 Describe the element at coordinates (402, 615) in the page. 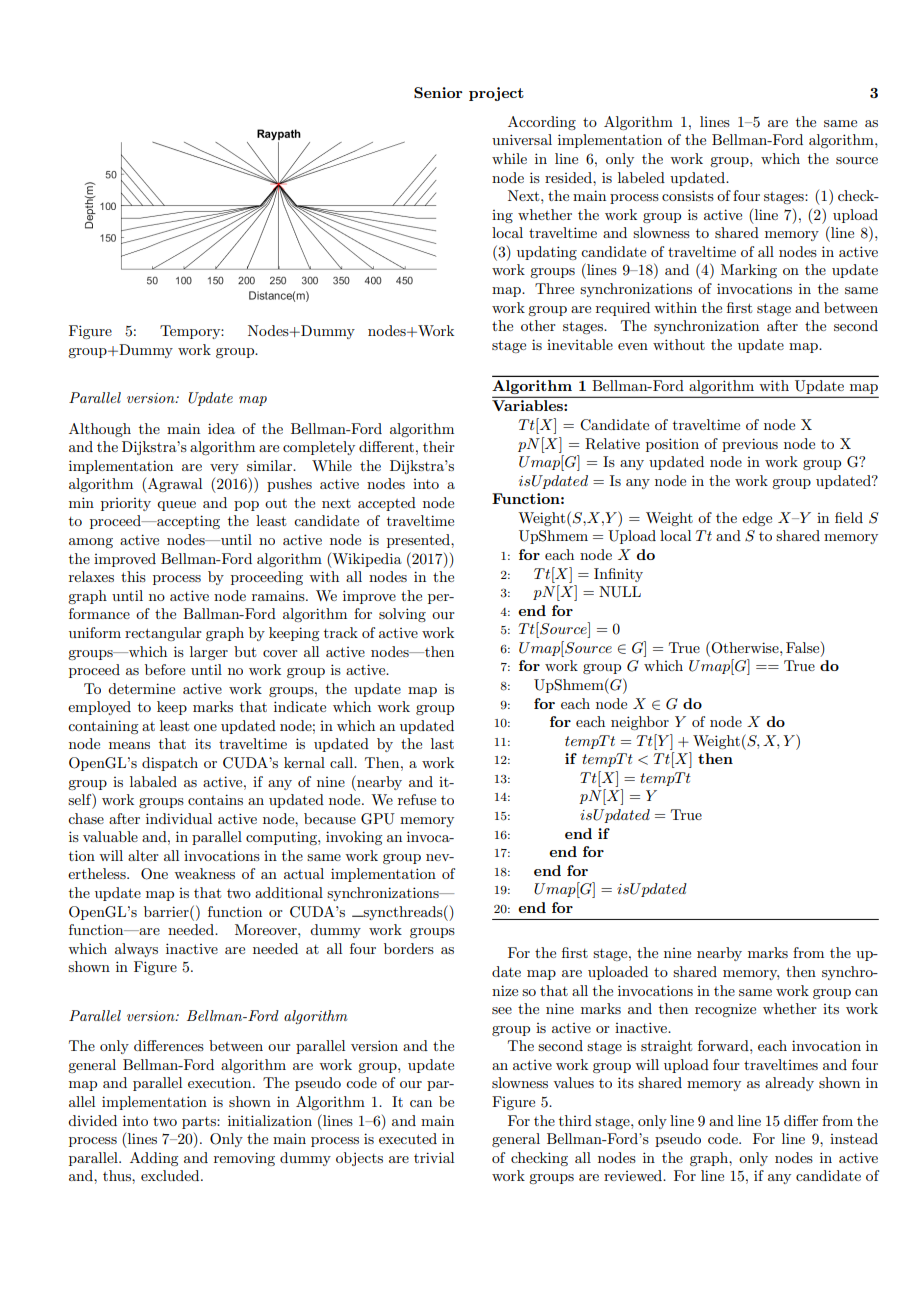

I see `solving` at that location.
